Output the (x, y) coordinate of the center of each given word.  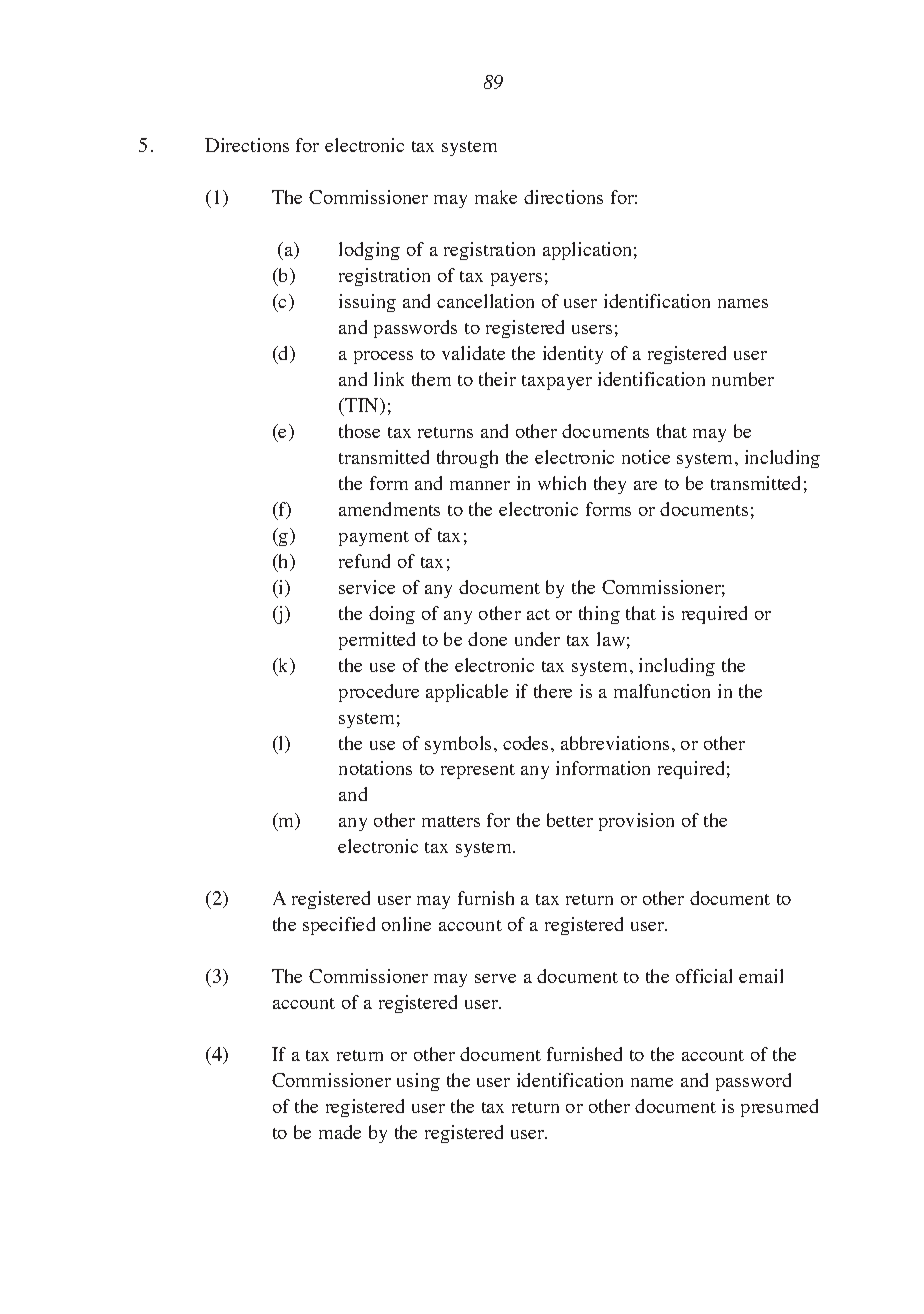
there (553, 691)
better (570, 820)
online (406, 924)
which (562, 483)
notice (646, 457)
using (418, 1082)
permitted (377, 641)
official (704, 976)
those (359, 431)
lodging (369, 251)
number (743, 379)
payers (516, 279)
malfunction (662, 691)
